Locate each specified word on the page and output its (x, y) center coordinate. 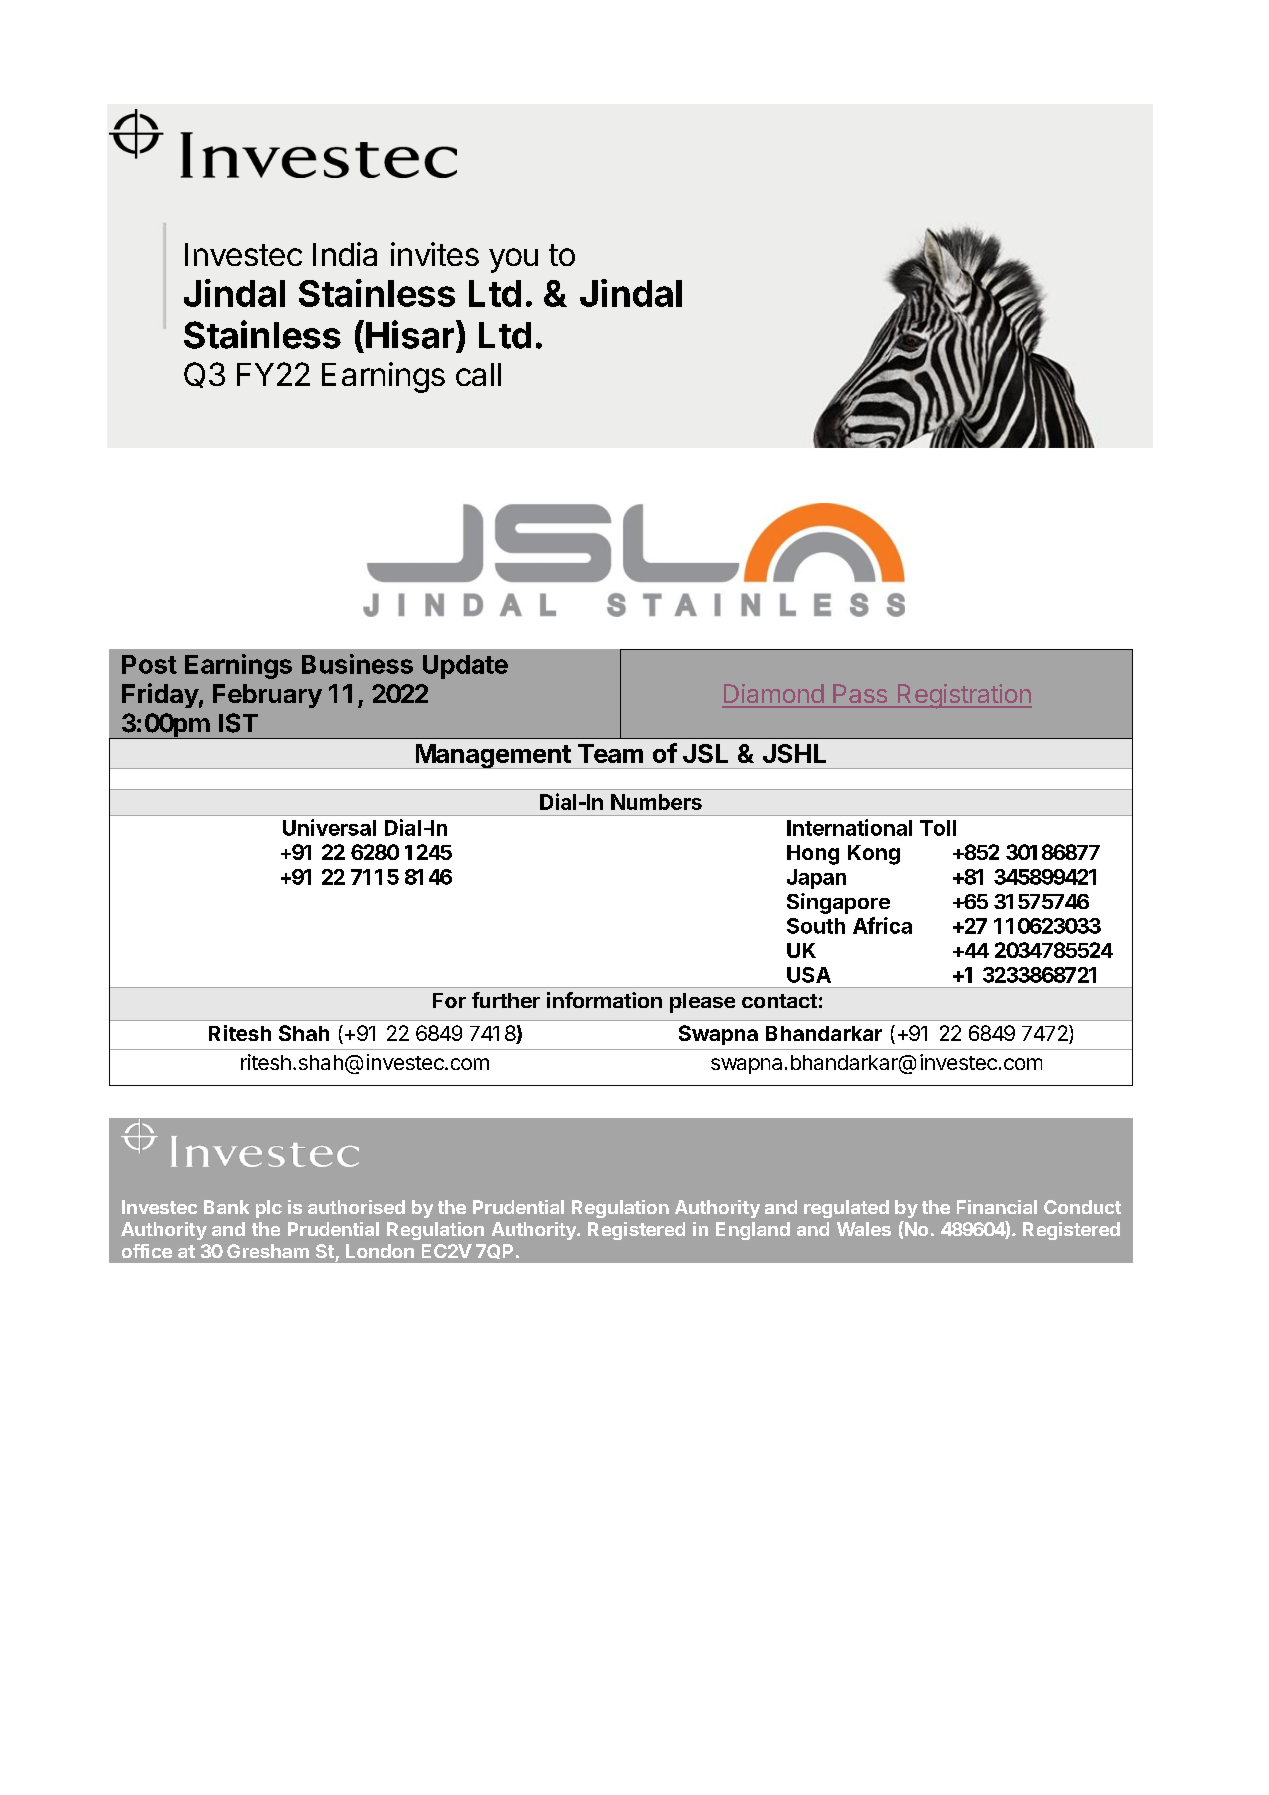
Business (357, 664)
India (345, 254)
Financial (997, 1207)
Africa (882, 925)
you (513, 260)
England (753, 1231)
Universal (329, 827)
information (604, 1000)
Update (465, 667)
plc (269, 1209)
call (478, 374)
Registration (963, 696)
